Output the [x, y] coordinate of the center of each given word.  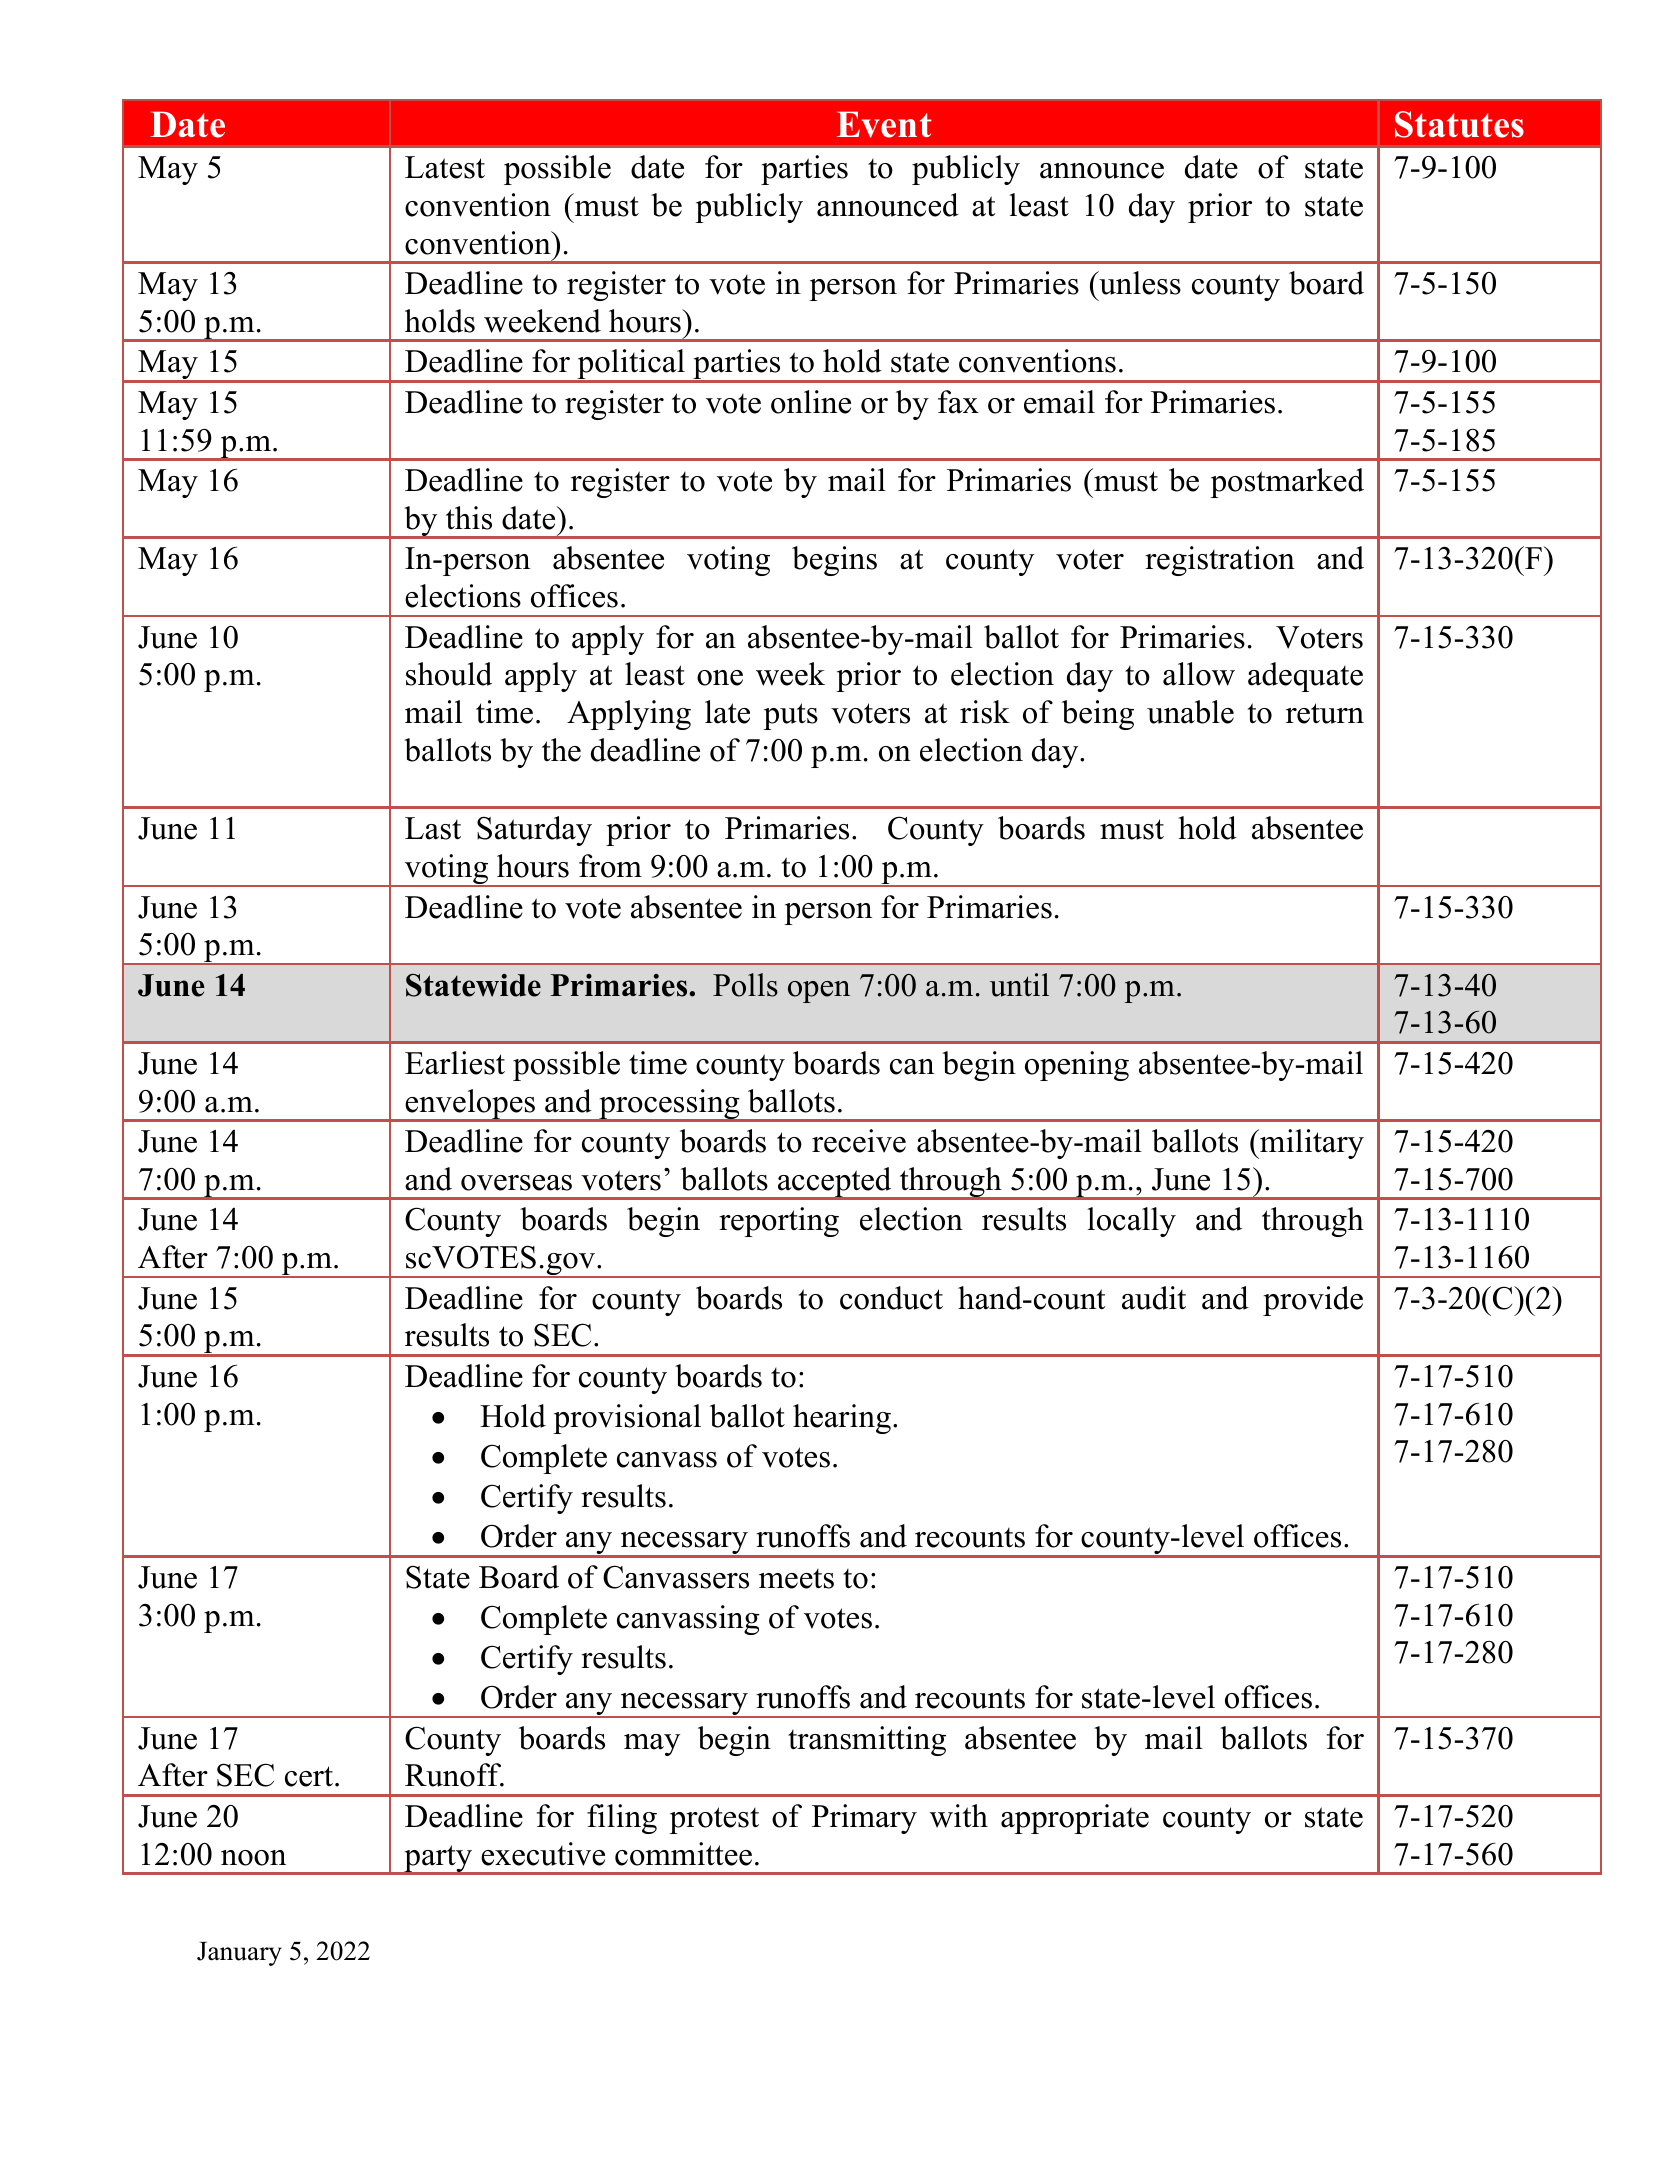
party [438, 1860]
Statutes [1459, 124]
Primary [864, 1819]
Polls [745, 985]
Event [884, 124]
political [631, 365]
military [1311, 1144]
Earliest [455, 1063]
